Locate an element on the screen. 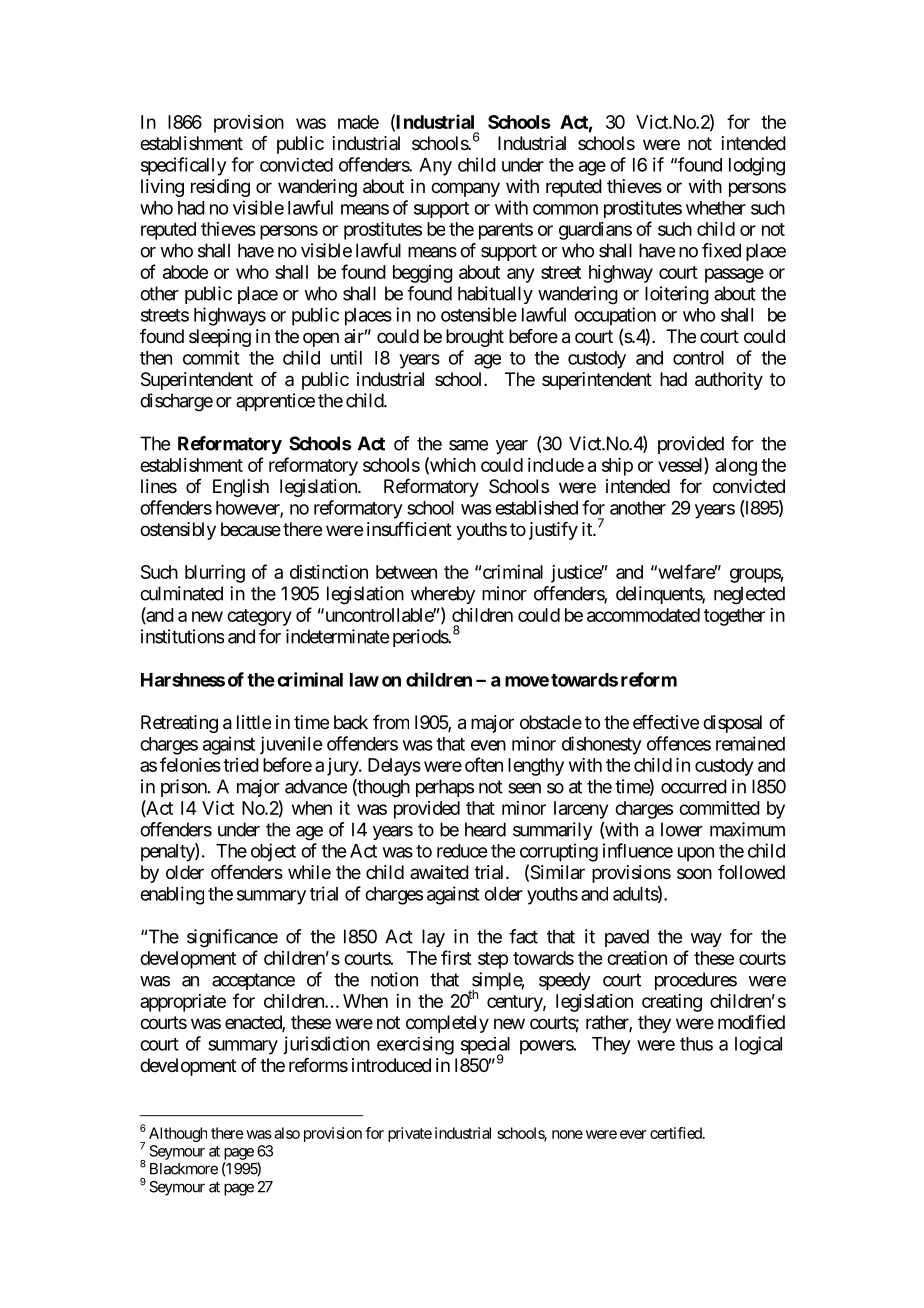 The height and width of the screenshot is (1308, 924). certified is located at coordinates (677, 1133).
